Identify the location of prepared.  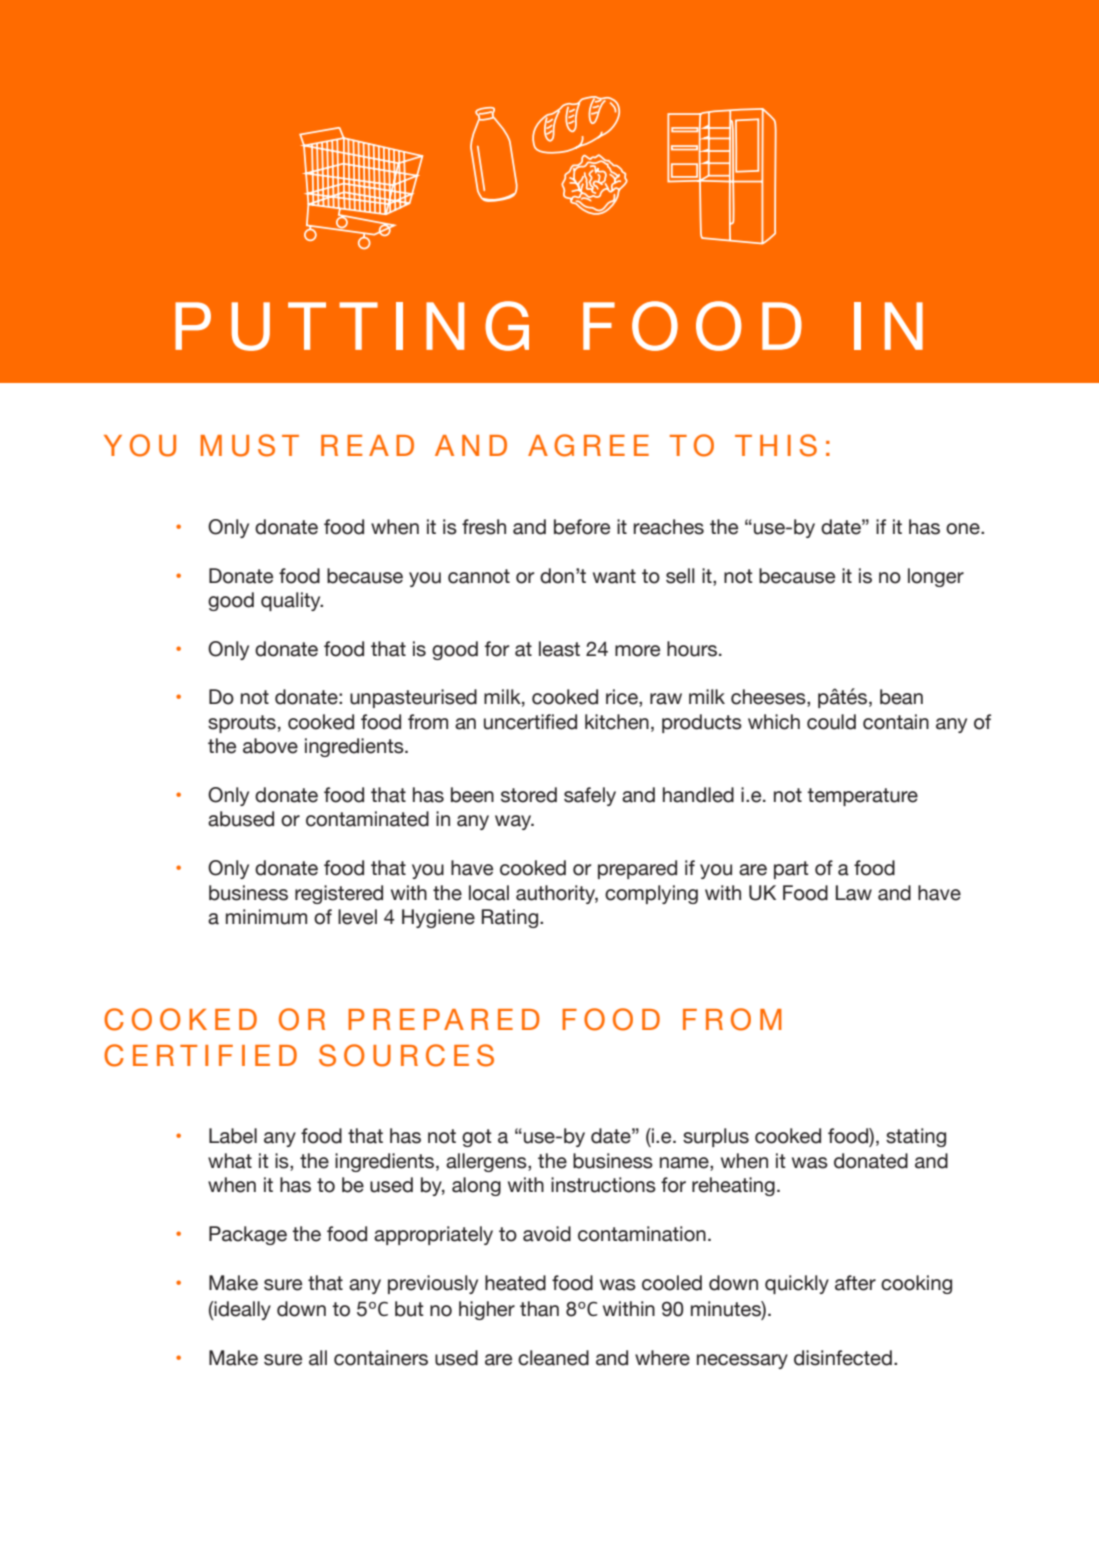
(637, 869).
